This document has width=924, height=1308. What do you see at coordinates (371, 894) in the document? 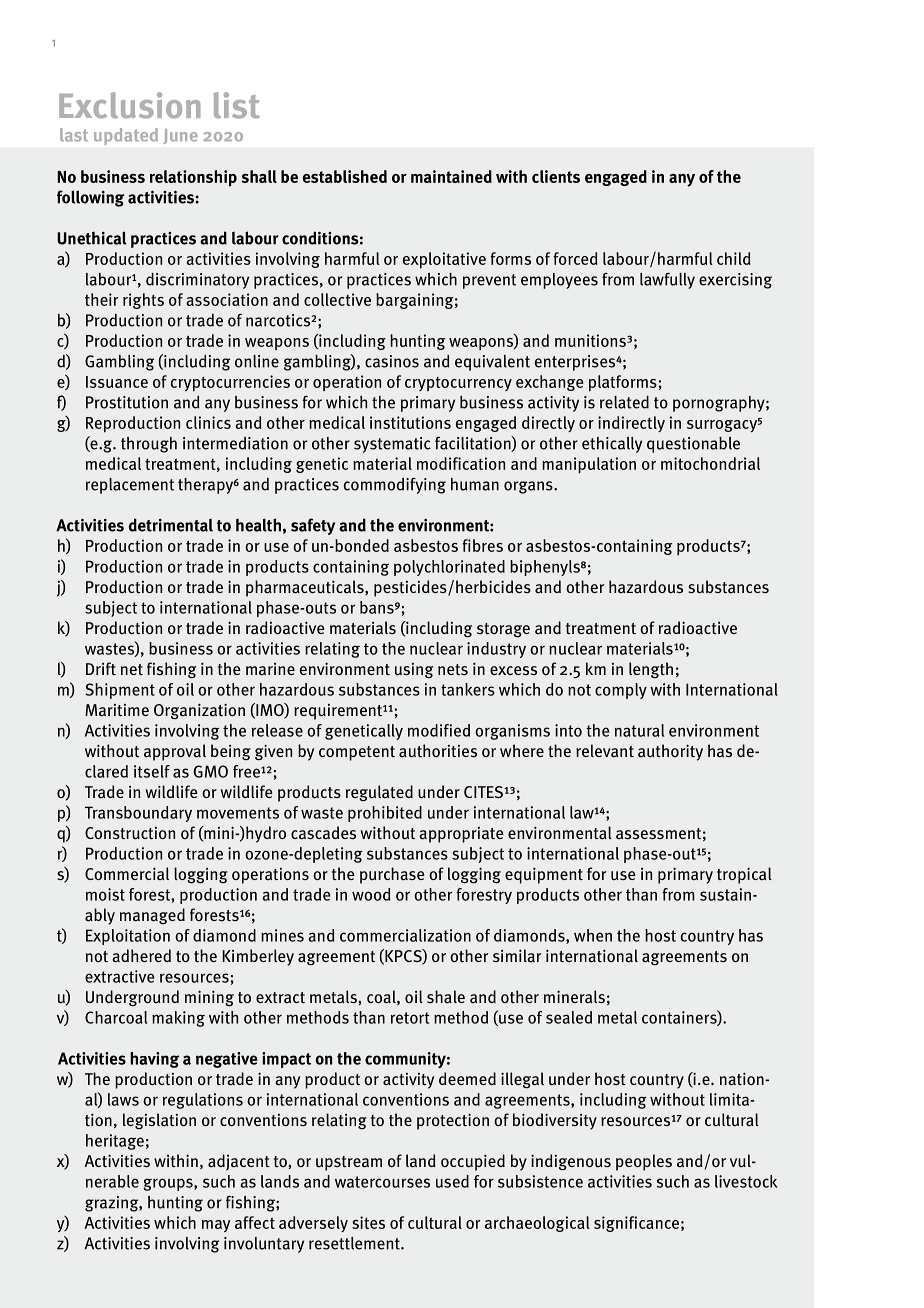
I see `wood` at bounding box center [371, 894].
